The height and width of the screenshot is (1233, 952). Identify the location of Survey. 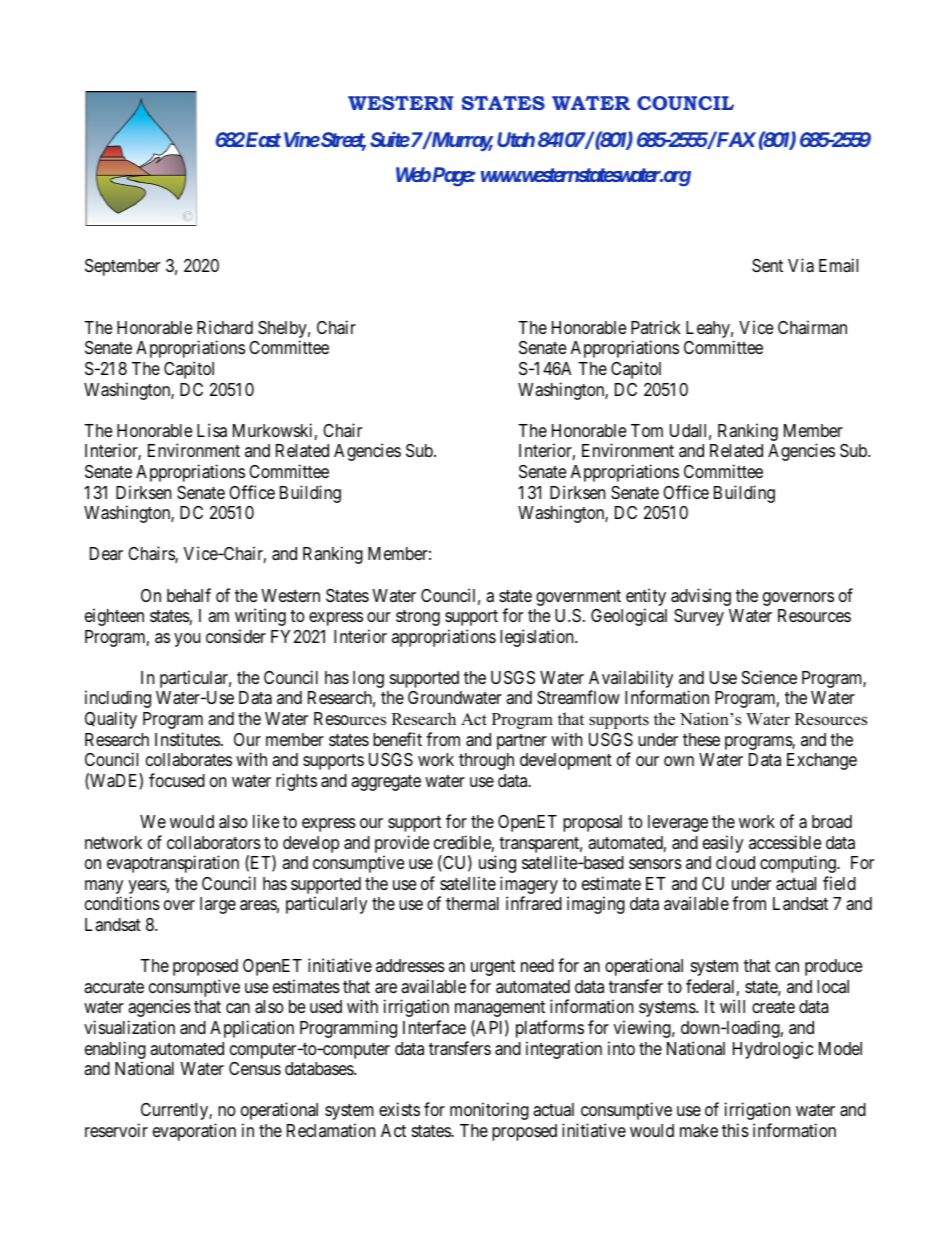
(699, 617).
